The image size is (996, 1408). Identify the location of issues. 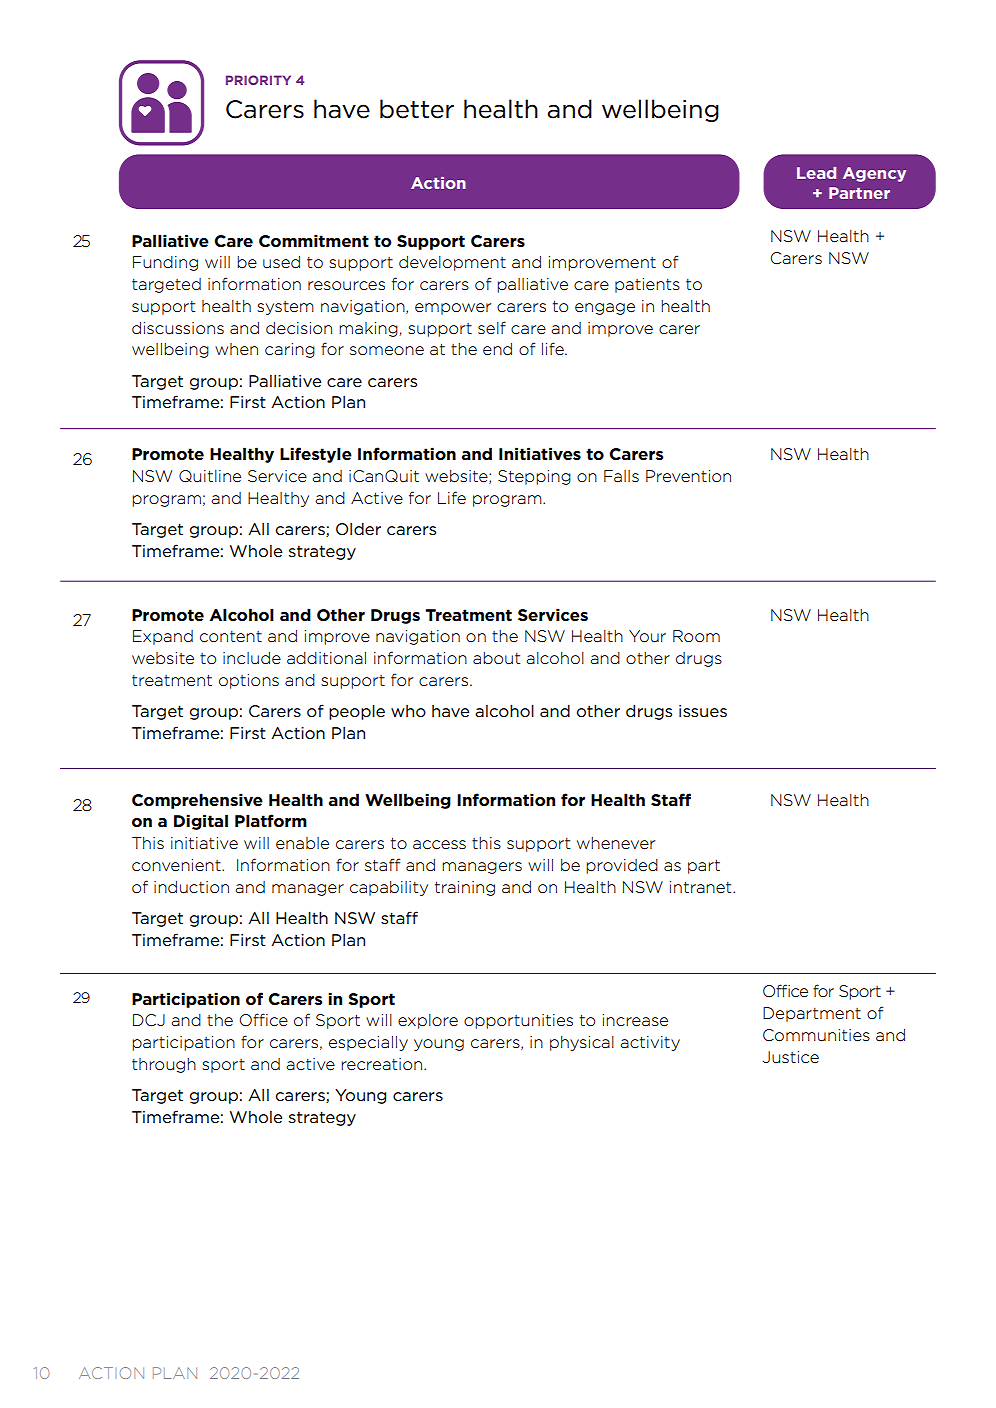
(703, 711).
